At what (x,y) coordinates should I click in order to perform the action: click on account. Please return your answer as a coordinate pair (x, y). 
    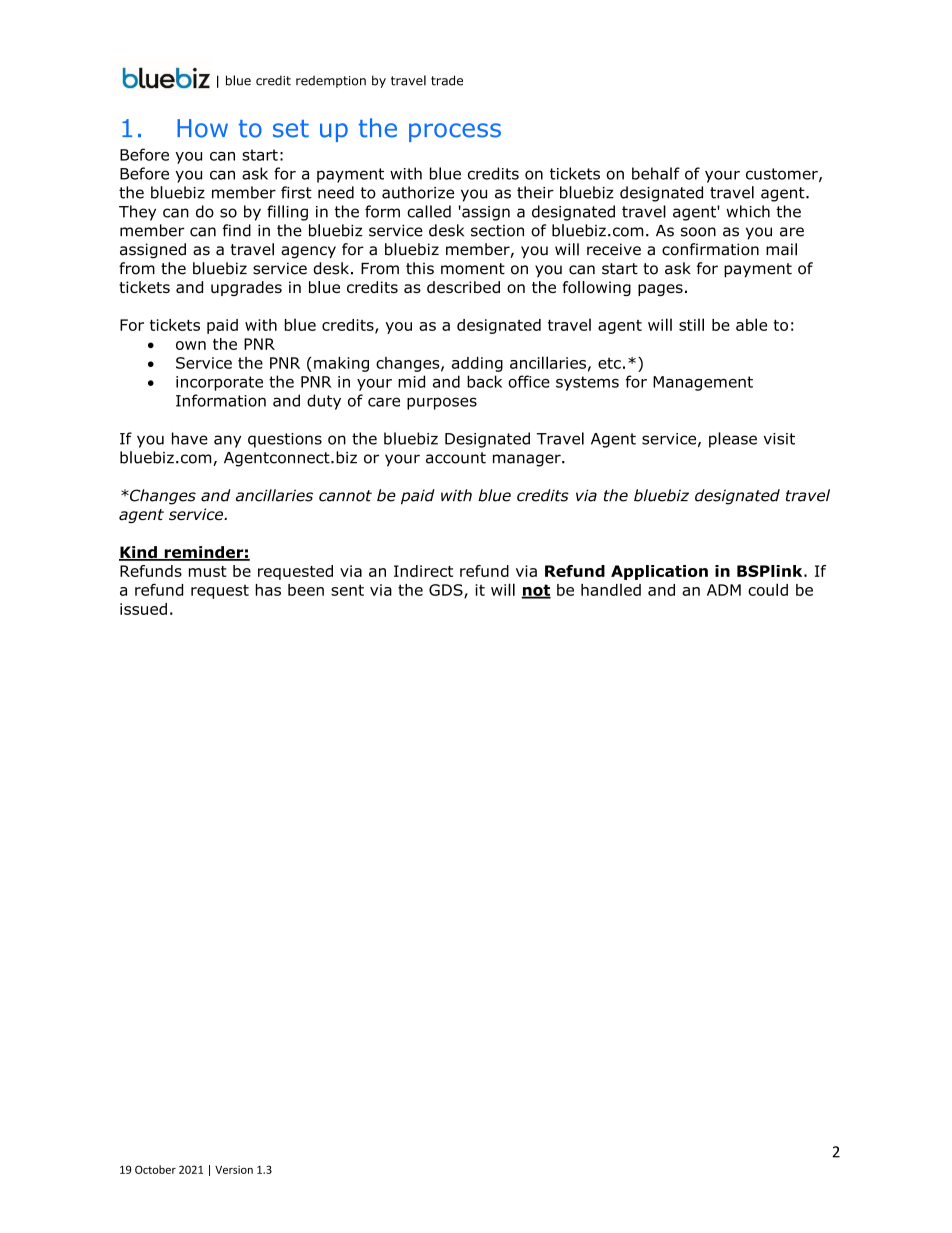
    Looking at the image, I should click on (456, 458).
